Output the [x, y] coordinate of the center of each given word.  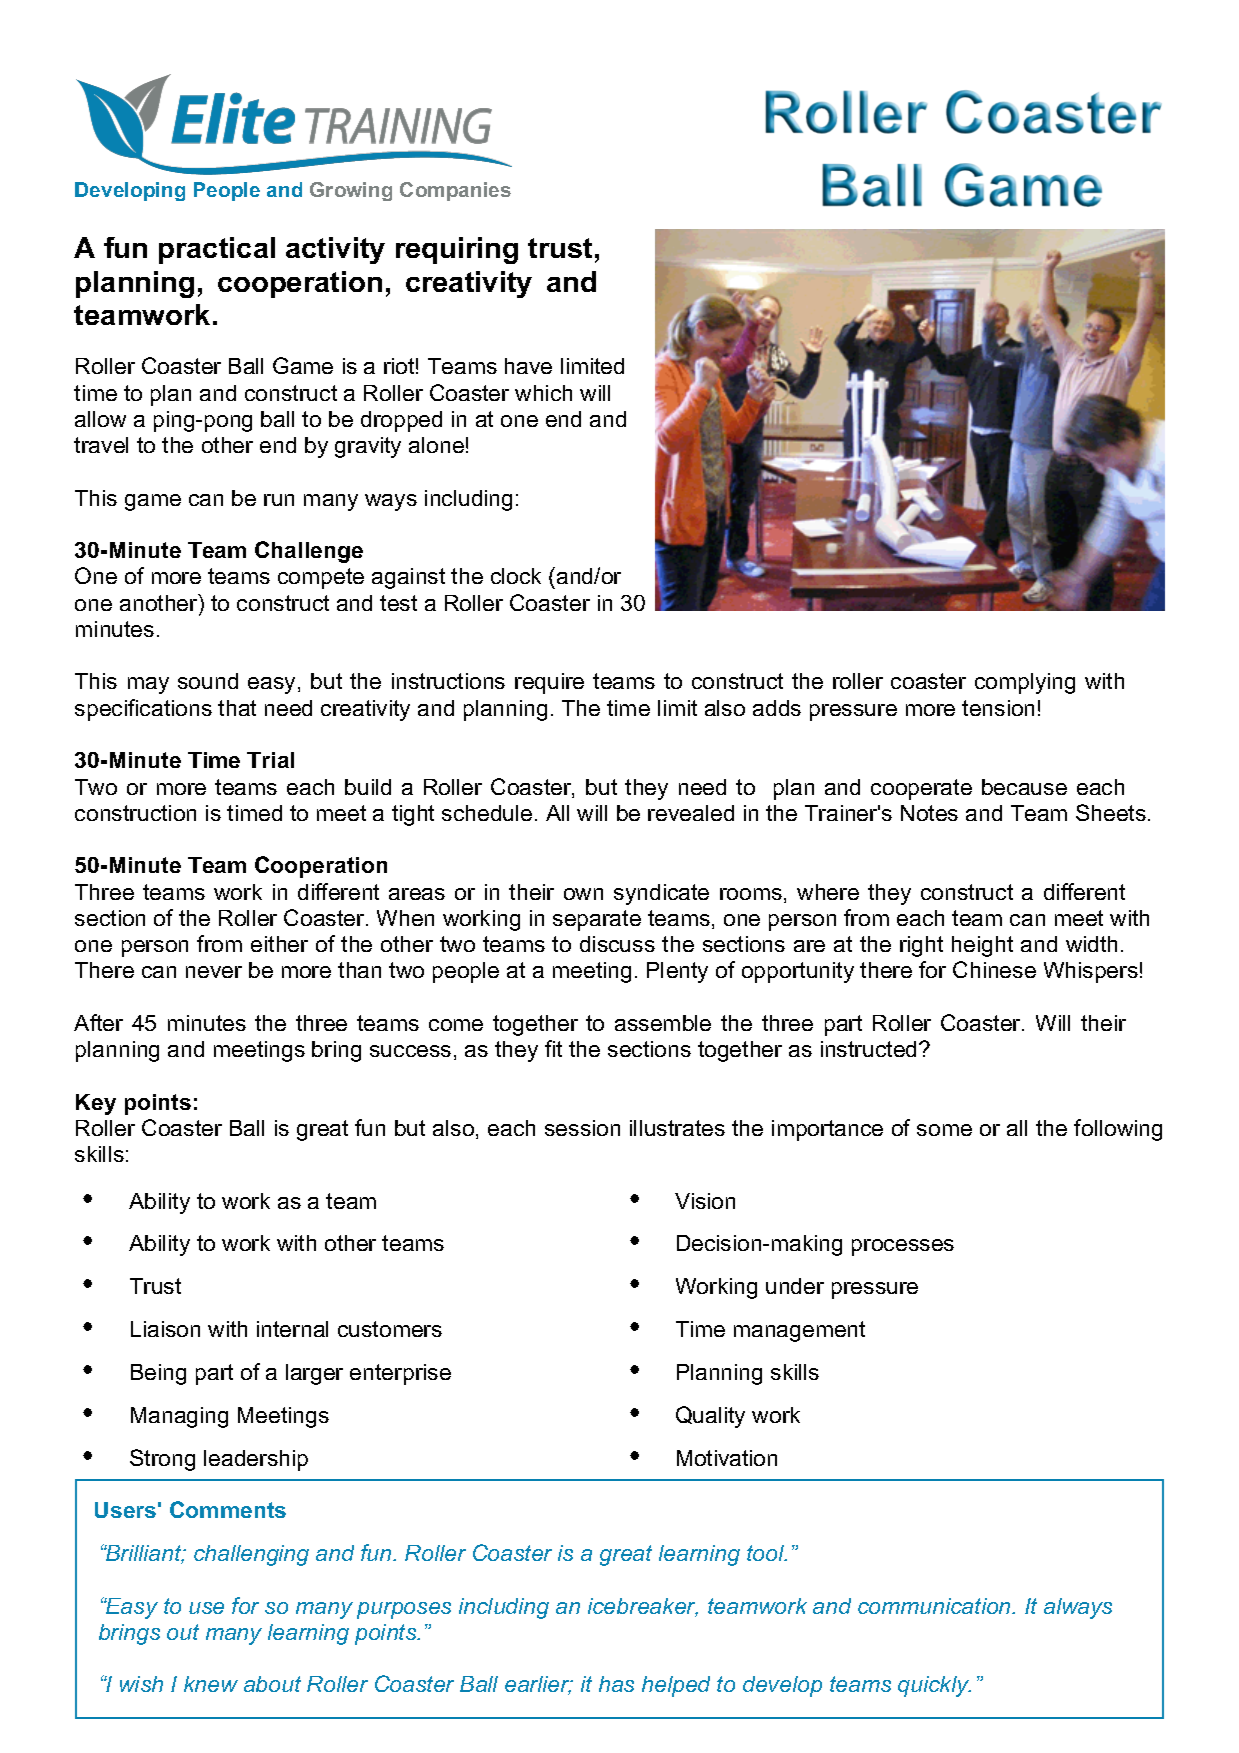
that [237, 708]
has [616, 1684]
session [582, 1128]
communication [935, 1606]
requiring [457, 250]
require [549, 683]
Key [96, 1104]
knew [211, 1684]
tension [998, 708]
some [944, 1130]
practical [217, 250]
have [528, 366]
